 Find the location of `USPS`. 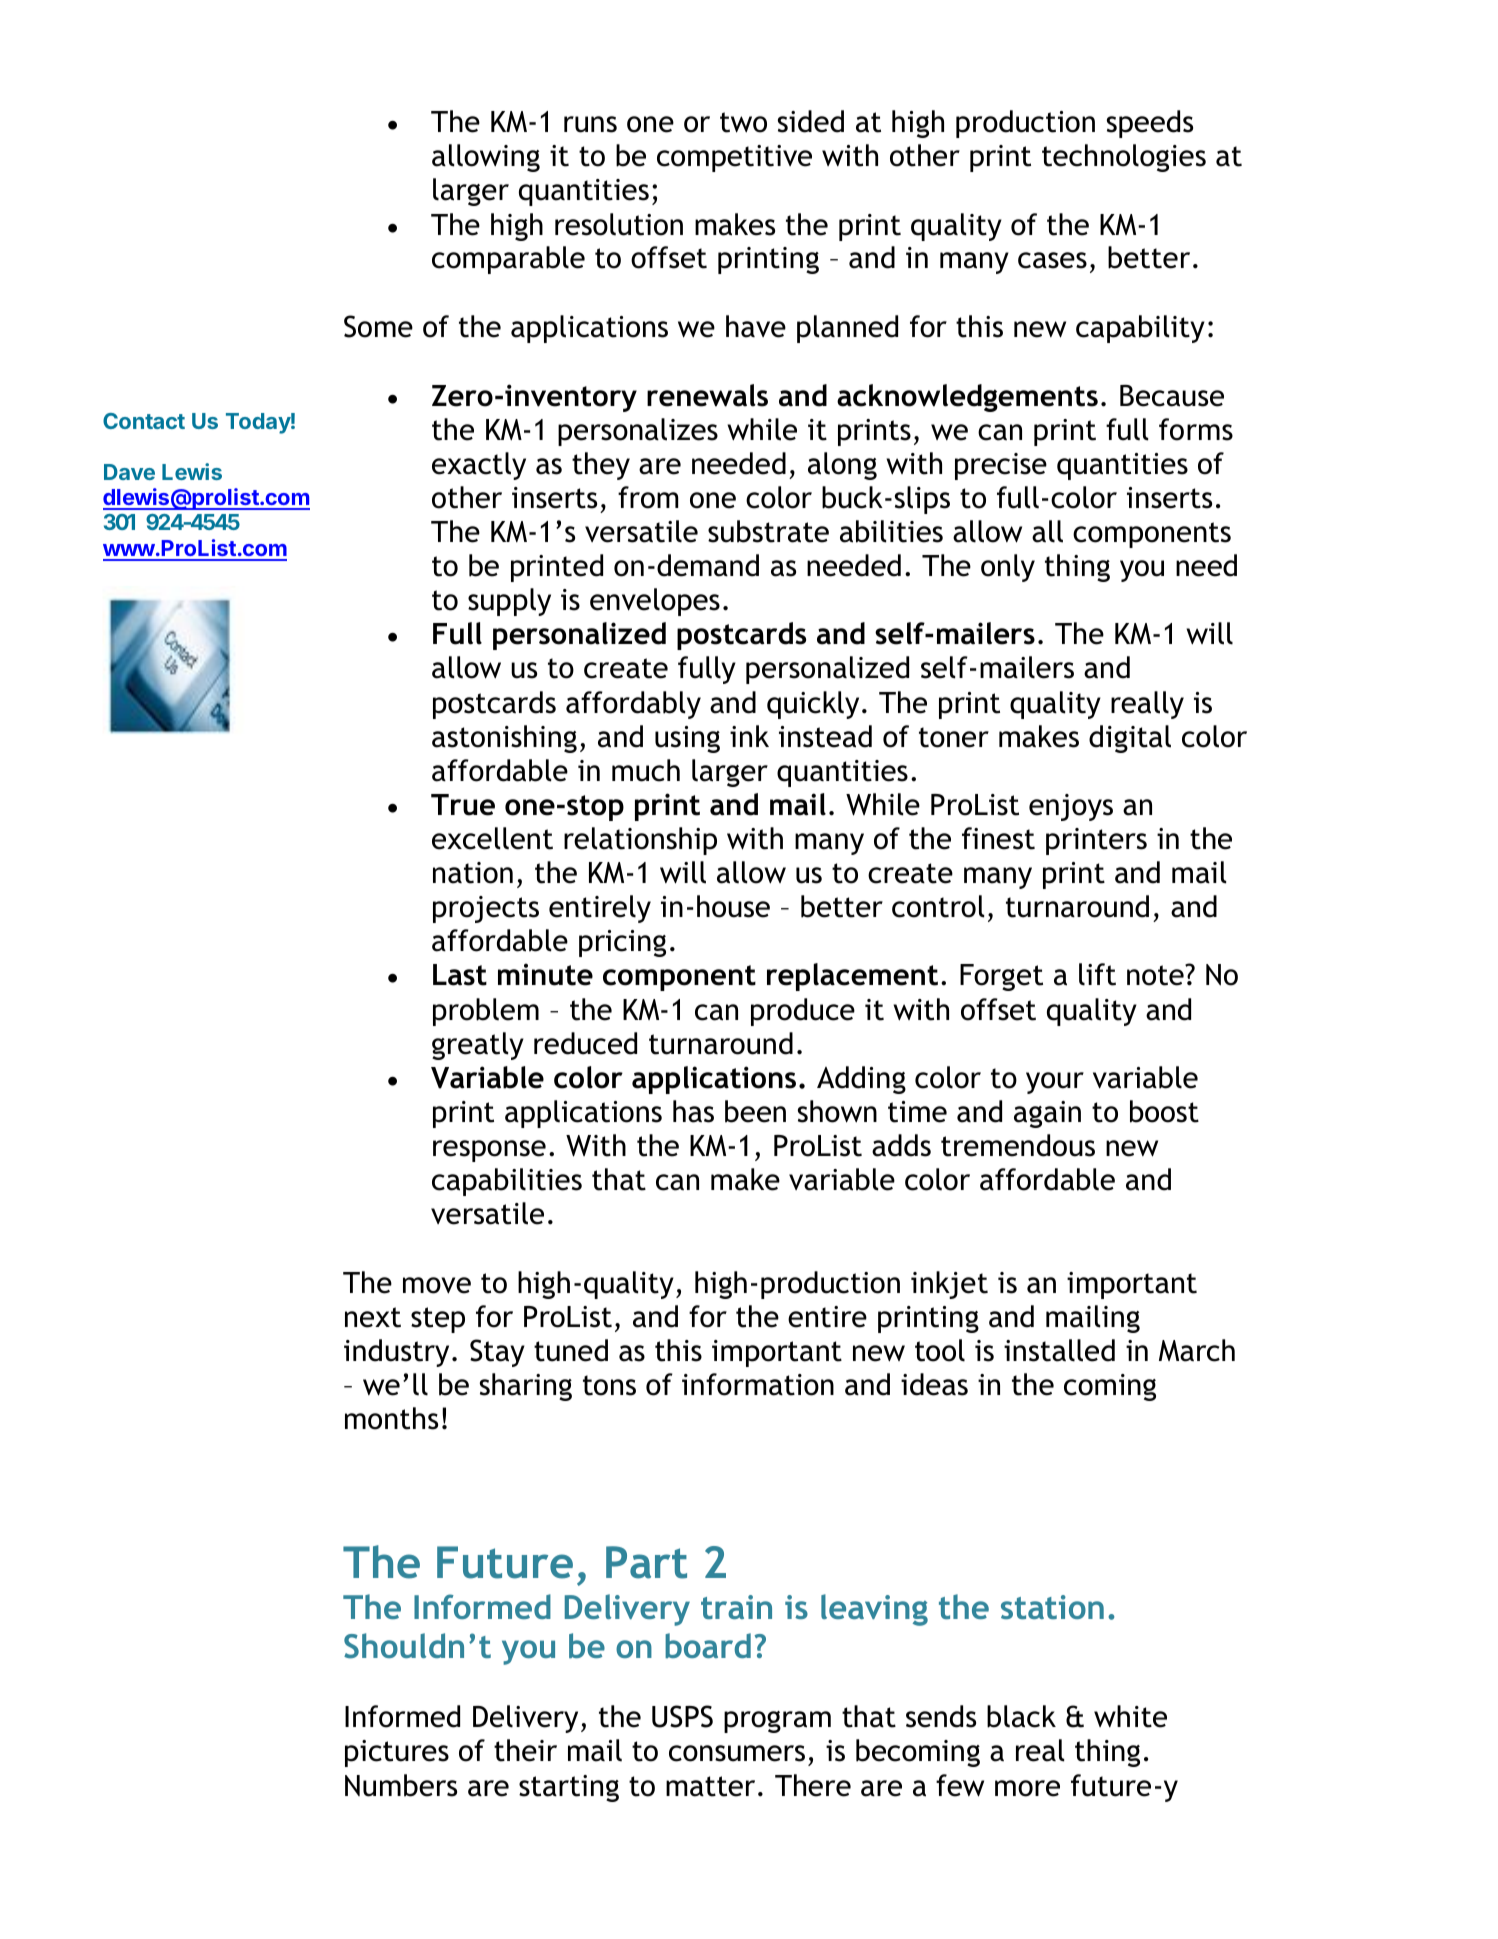

USPS is located at coordinates (682, 1716).
